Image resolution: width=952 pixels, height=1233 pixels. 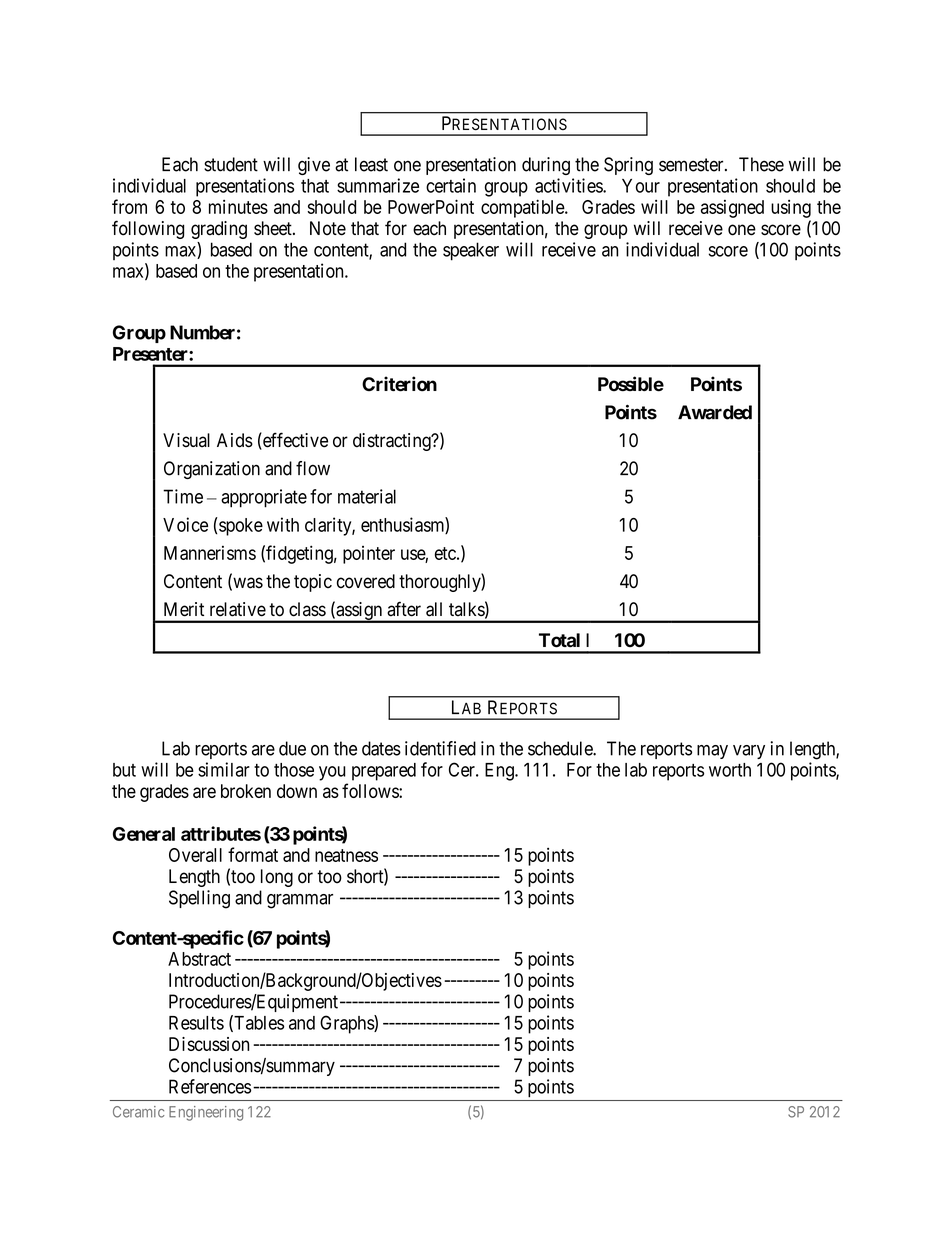 I want to click on worth, so click(x=730, y=770).
